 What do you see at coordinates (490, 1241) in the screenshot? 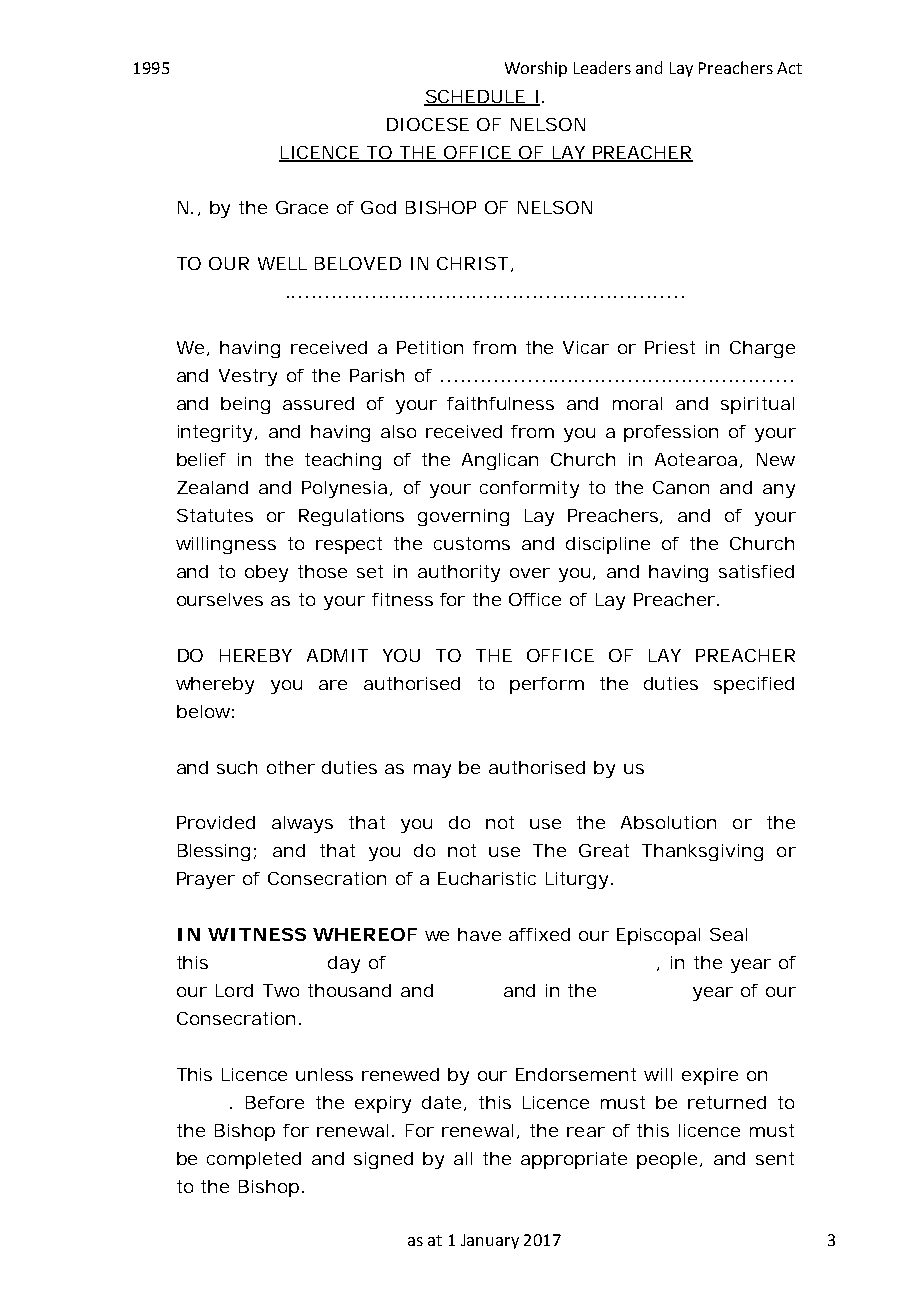
I see `January` at bounding box center [490, 1241].
